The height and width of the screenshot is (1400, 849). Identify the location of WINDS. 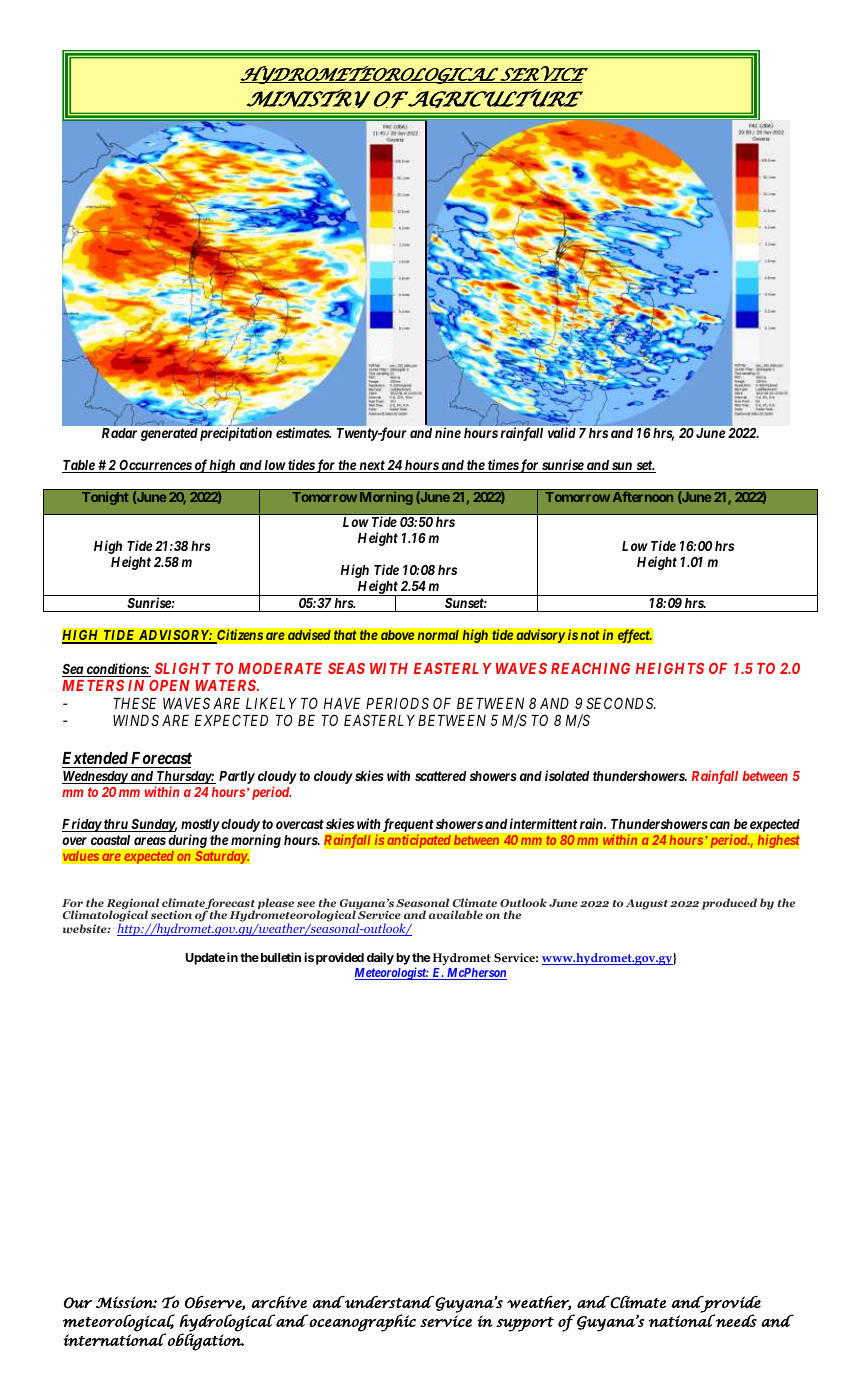
(136, 720).
